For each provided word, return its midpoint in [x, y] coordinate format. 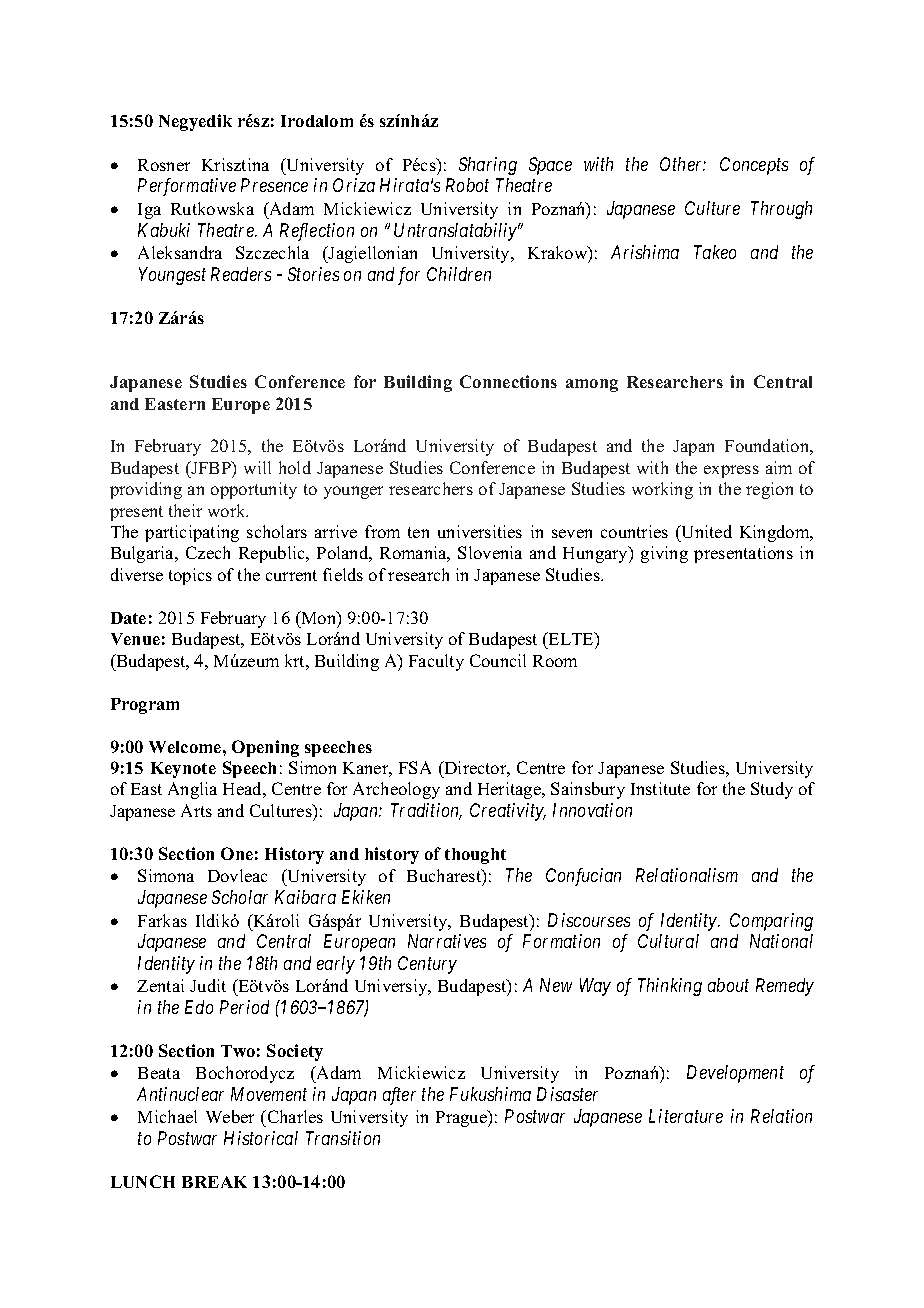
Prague [462, 1118]
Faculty [436, 662]
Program [145, 706]
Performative [187, 187]
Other [683, 164]
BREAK [214, 1182]
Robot [467, 185]
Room [555, 661]
